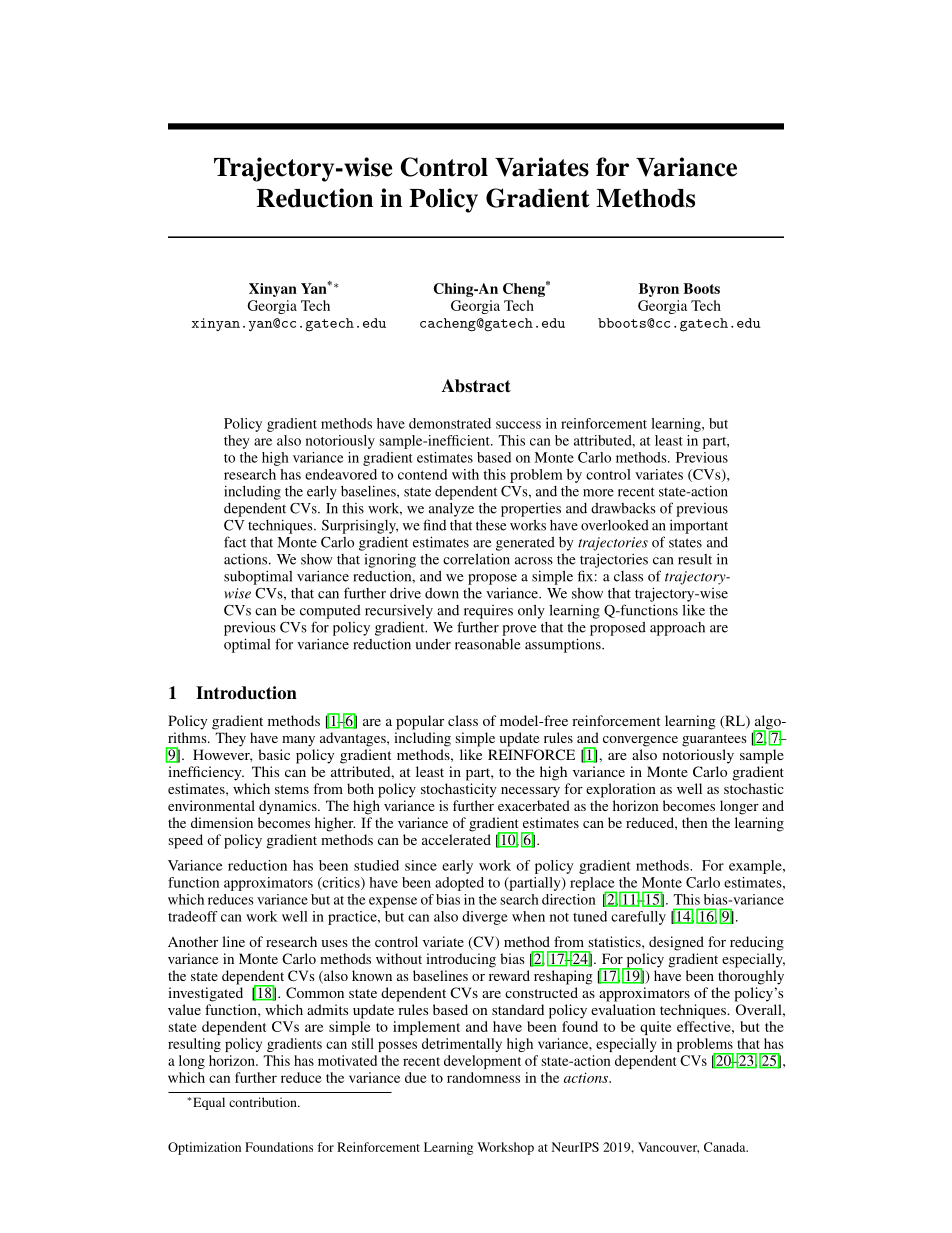 This screenshot has height=1233, width=952. Describe the element at coordinates (420, 722) in the screenshot. I see `popular` at that location.
